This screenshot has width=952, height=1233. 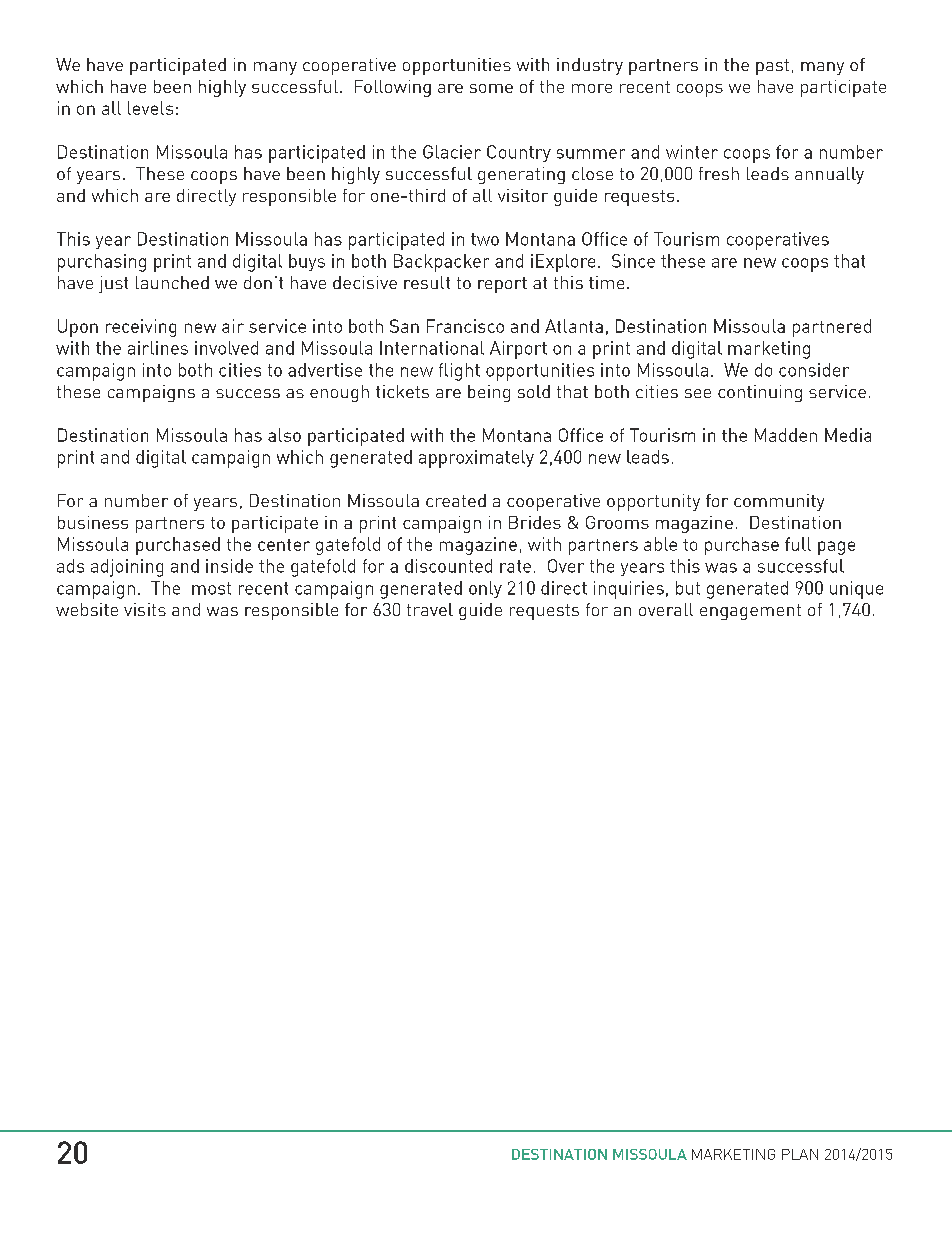 I want to click on some, so click(x=491, y=88).
